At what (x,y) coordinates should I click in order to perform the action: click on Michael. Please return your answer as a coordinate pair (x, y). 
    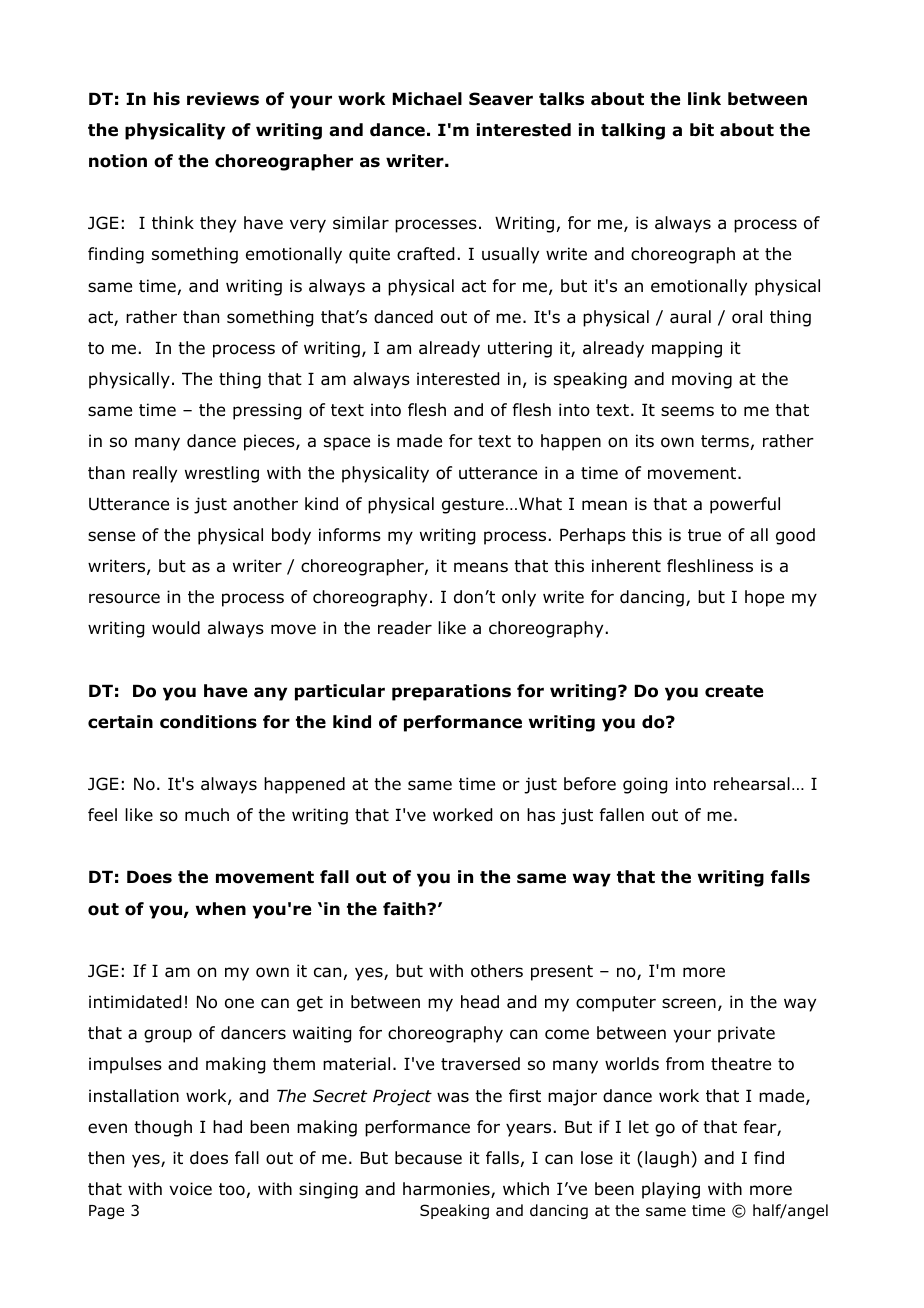
    Looking at the image, I should click on (427, 99).
